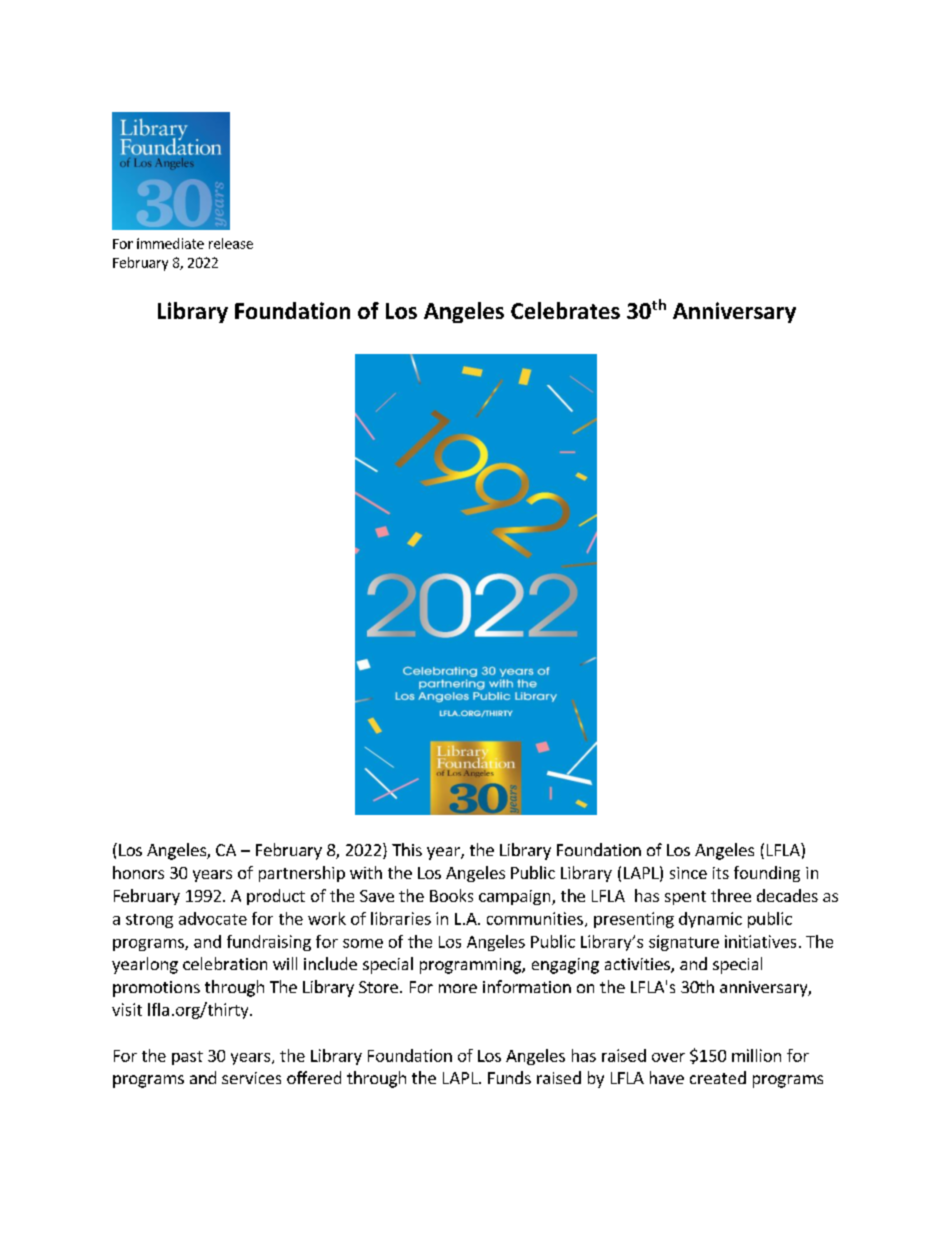 Image resolution: width=952 pixels, height=1233 pixels. Describe the element at coordinates (302, 874) in the page. I see `partnership` at that location.
